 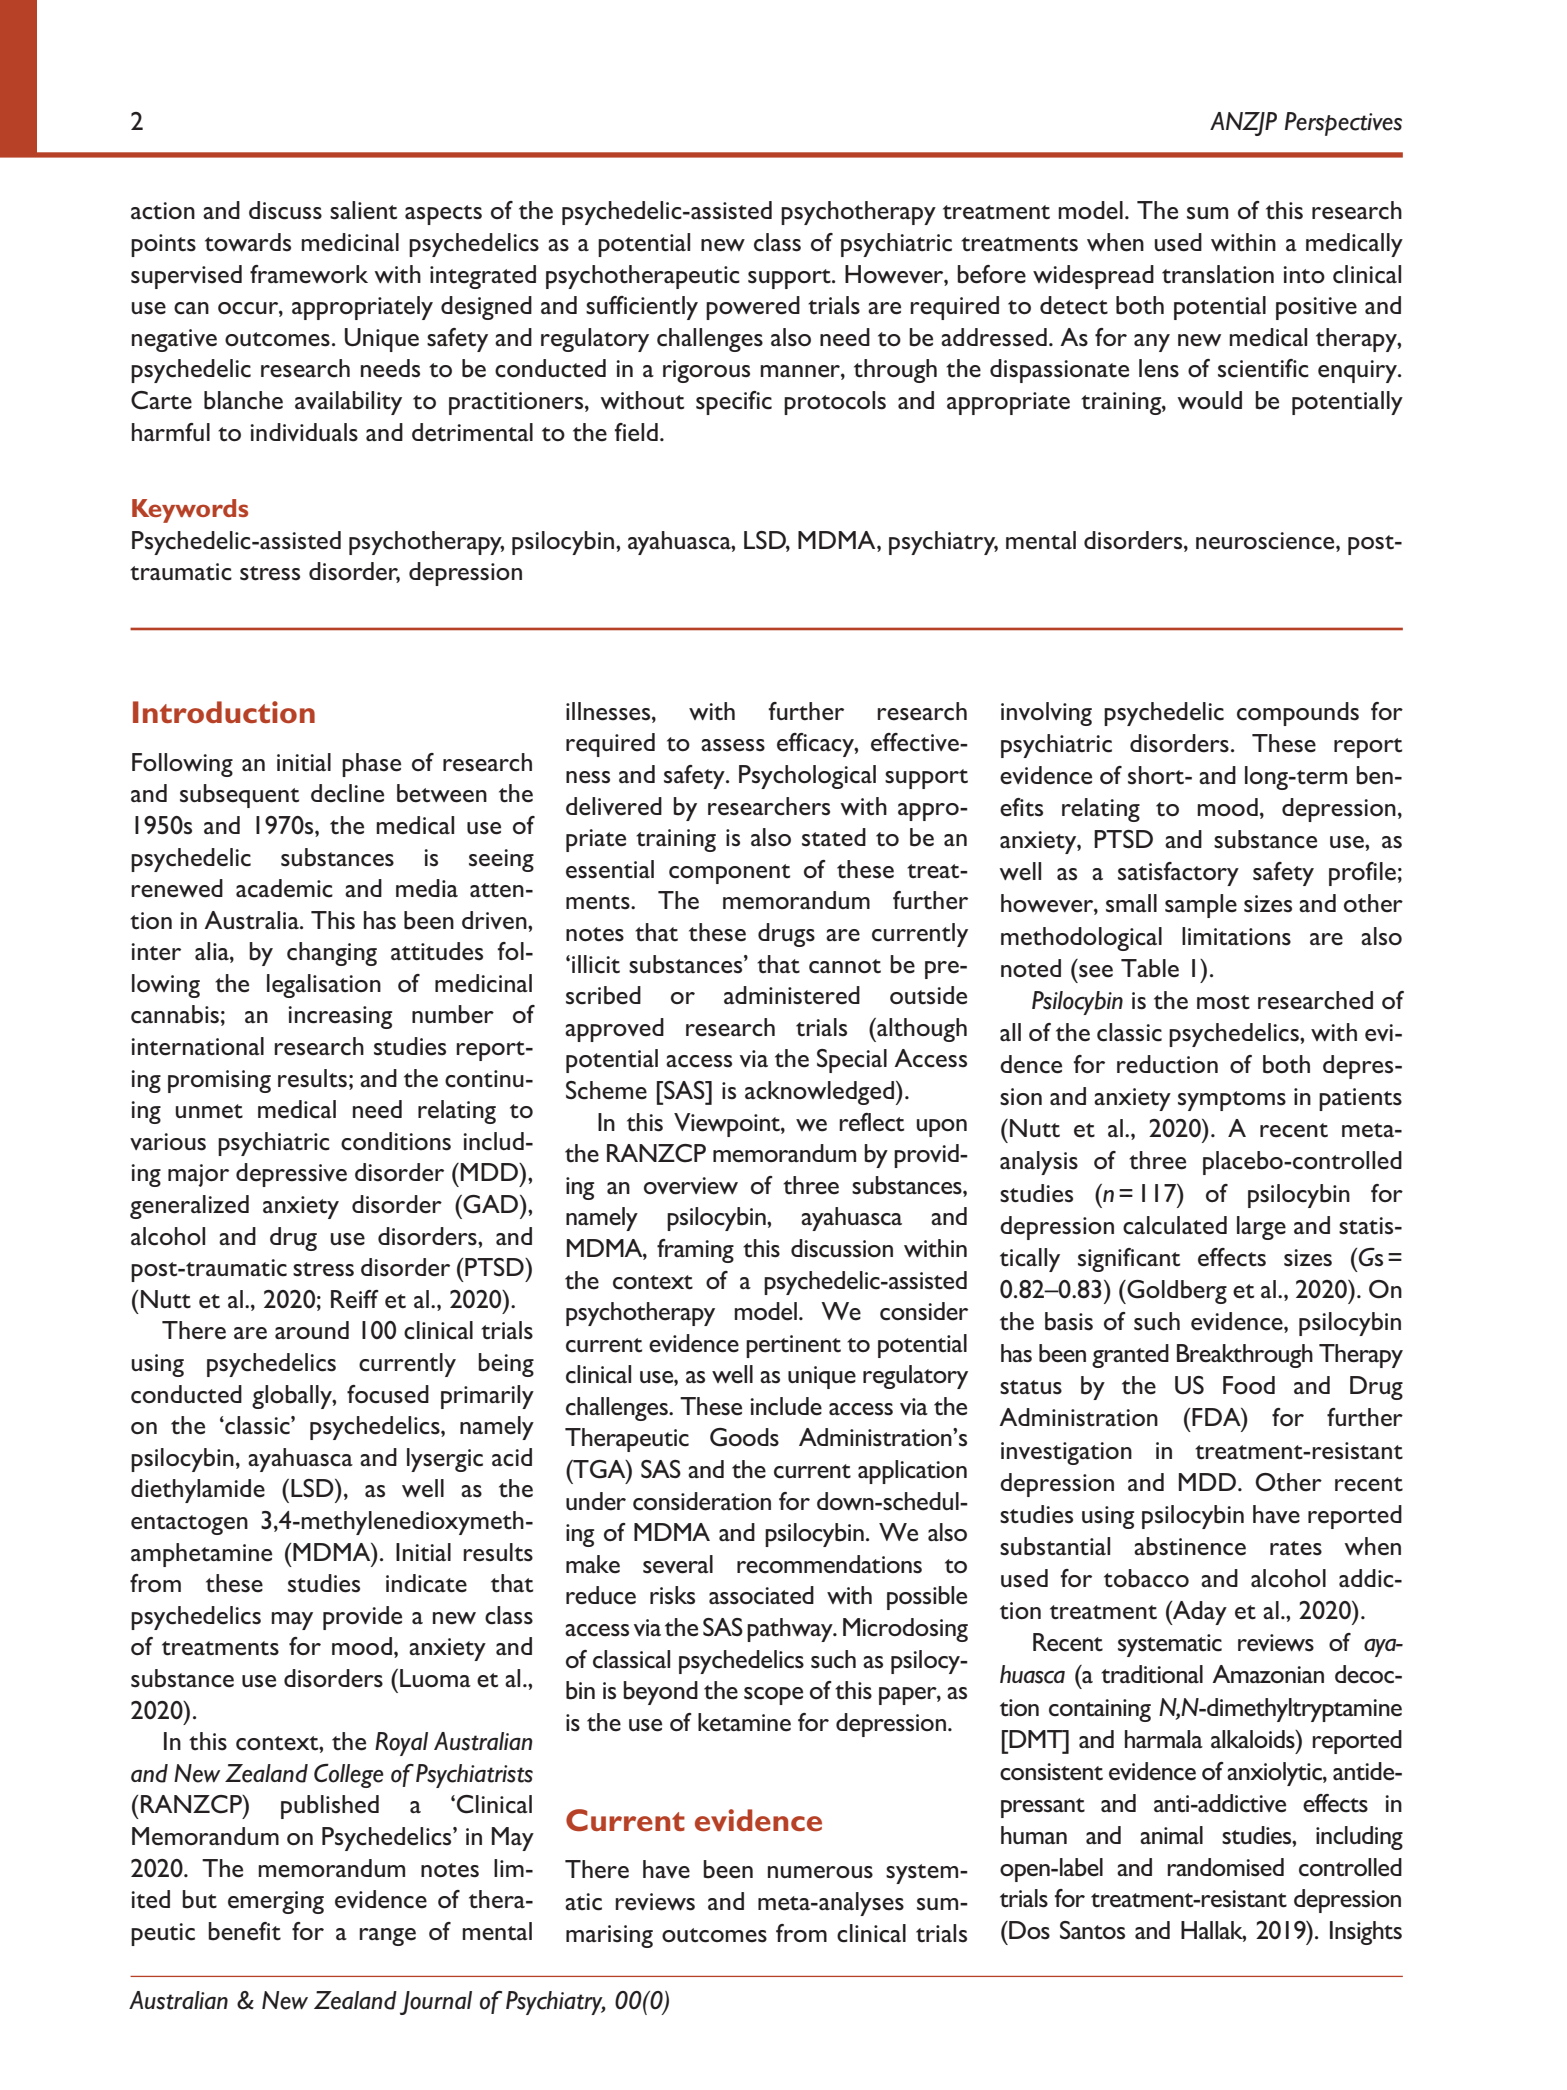 I want to click on powered, so click(x=753, y=308).
